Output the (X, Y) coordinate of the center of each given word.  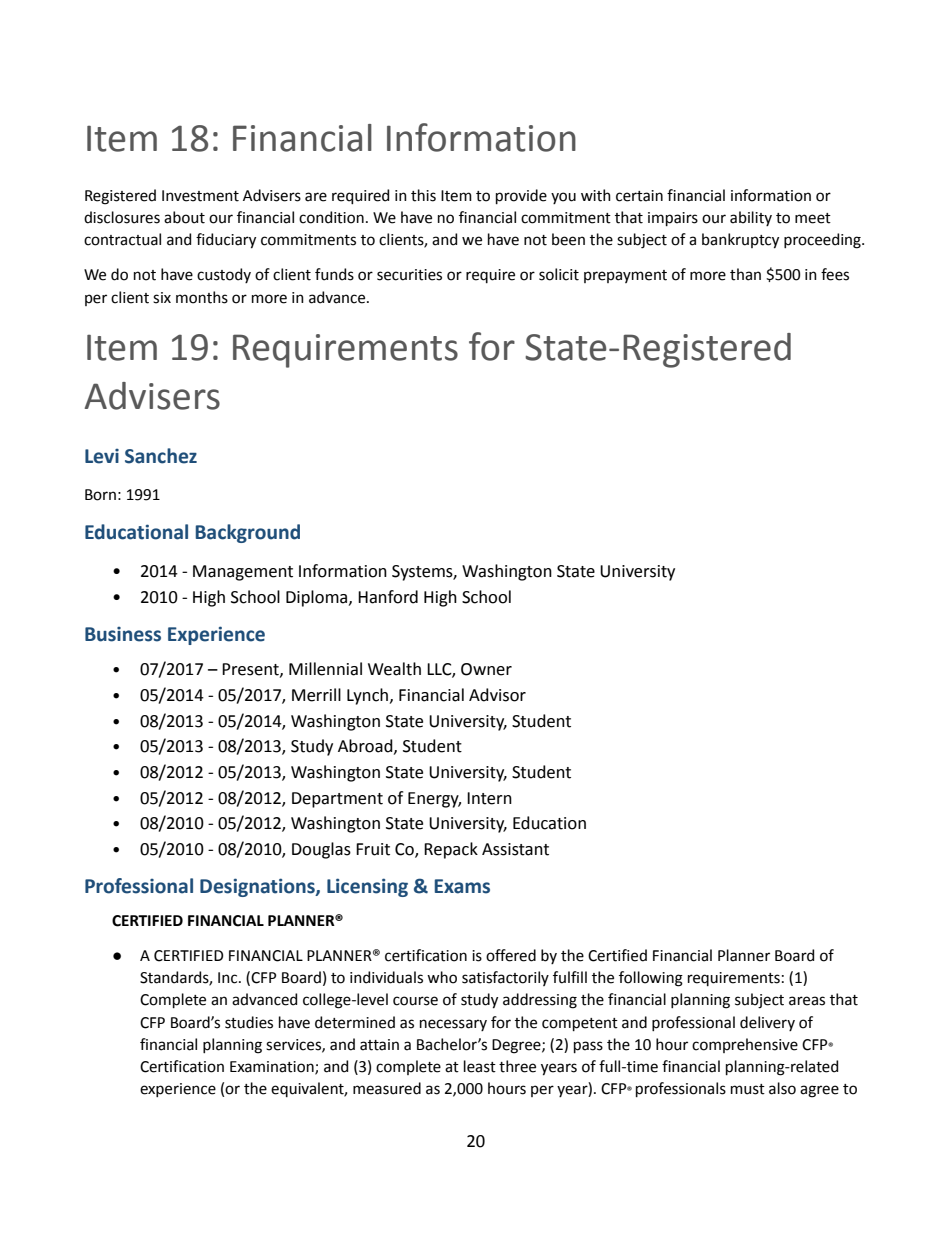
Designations (258, 887)
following (651, 979)
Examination (273, 1068)
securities (409, 275)
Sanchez (161, 456)
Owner (486, 669)
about (184, 217)
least (480, 1066)
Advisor (497, 695)
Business (123, 634)
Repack (451, 850)
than (745, 274)
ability (751, 218)
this (423, 195)
